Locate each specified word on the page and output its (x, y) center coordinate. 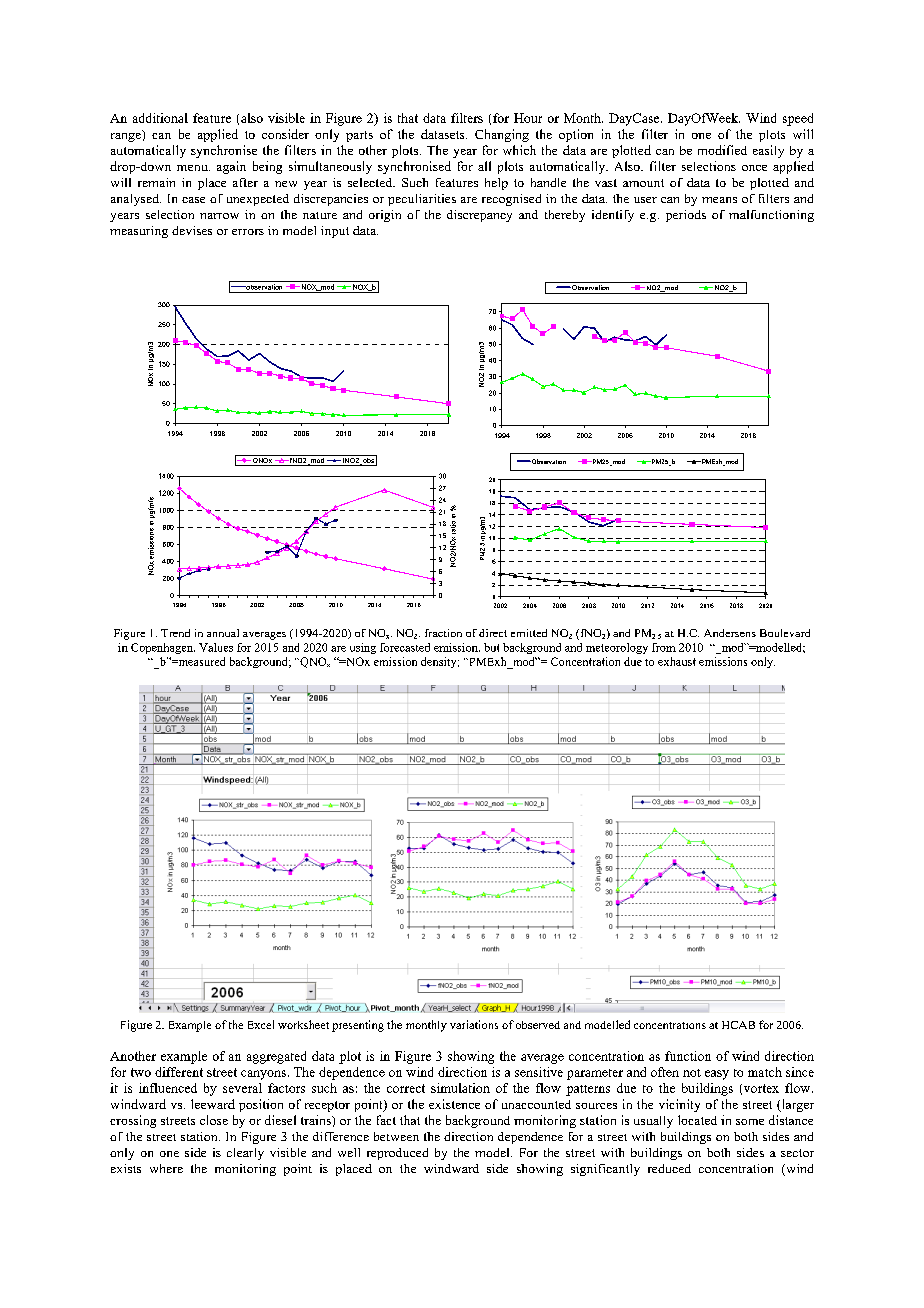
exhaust (677, 661)
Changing (502, 135)
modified (722, 150)
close (214, 1120)
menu (193, 168)
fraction (443, 633)
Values (216, 647)
